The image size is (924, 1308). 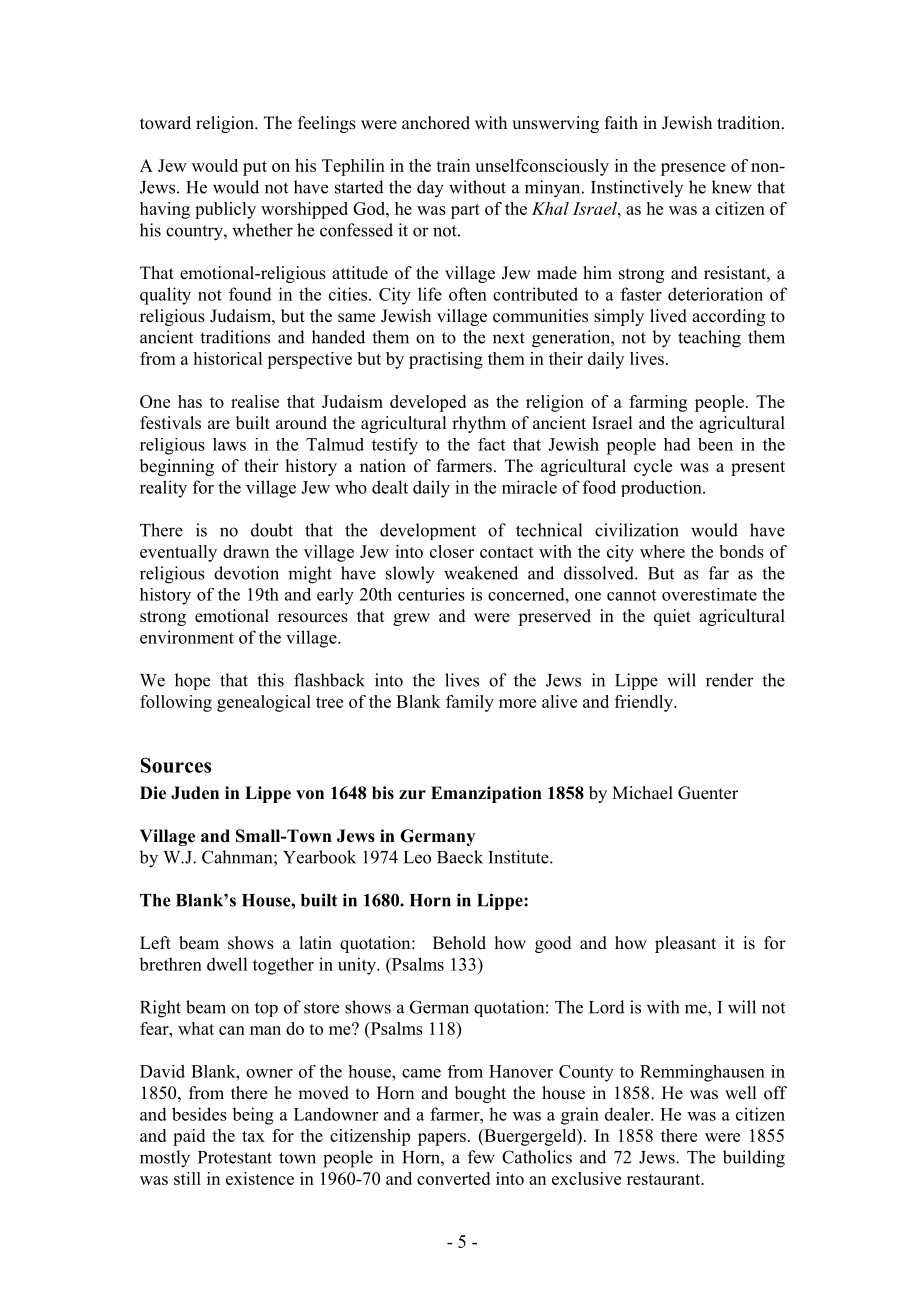 I want to click on render, so click(x=730, y=680).
